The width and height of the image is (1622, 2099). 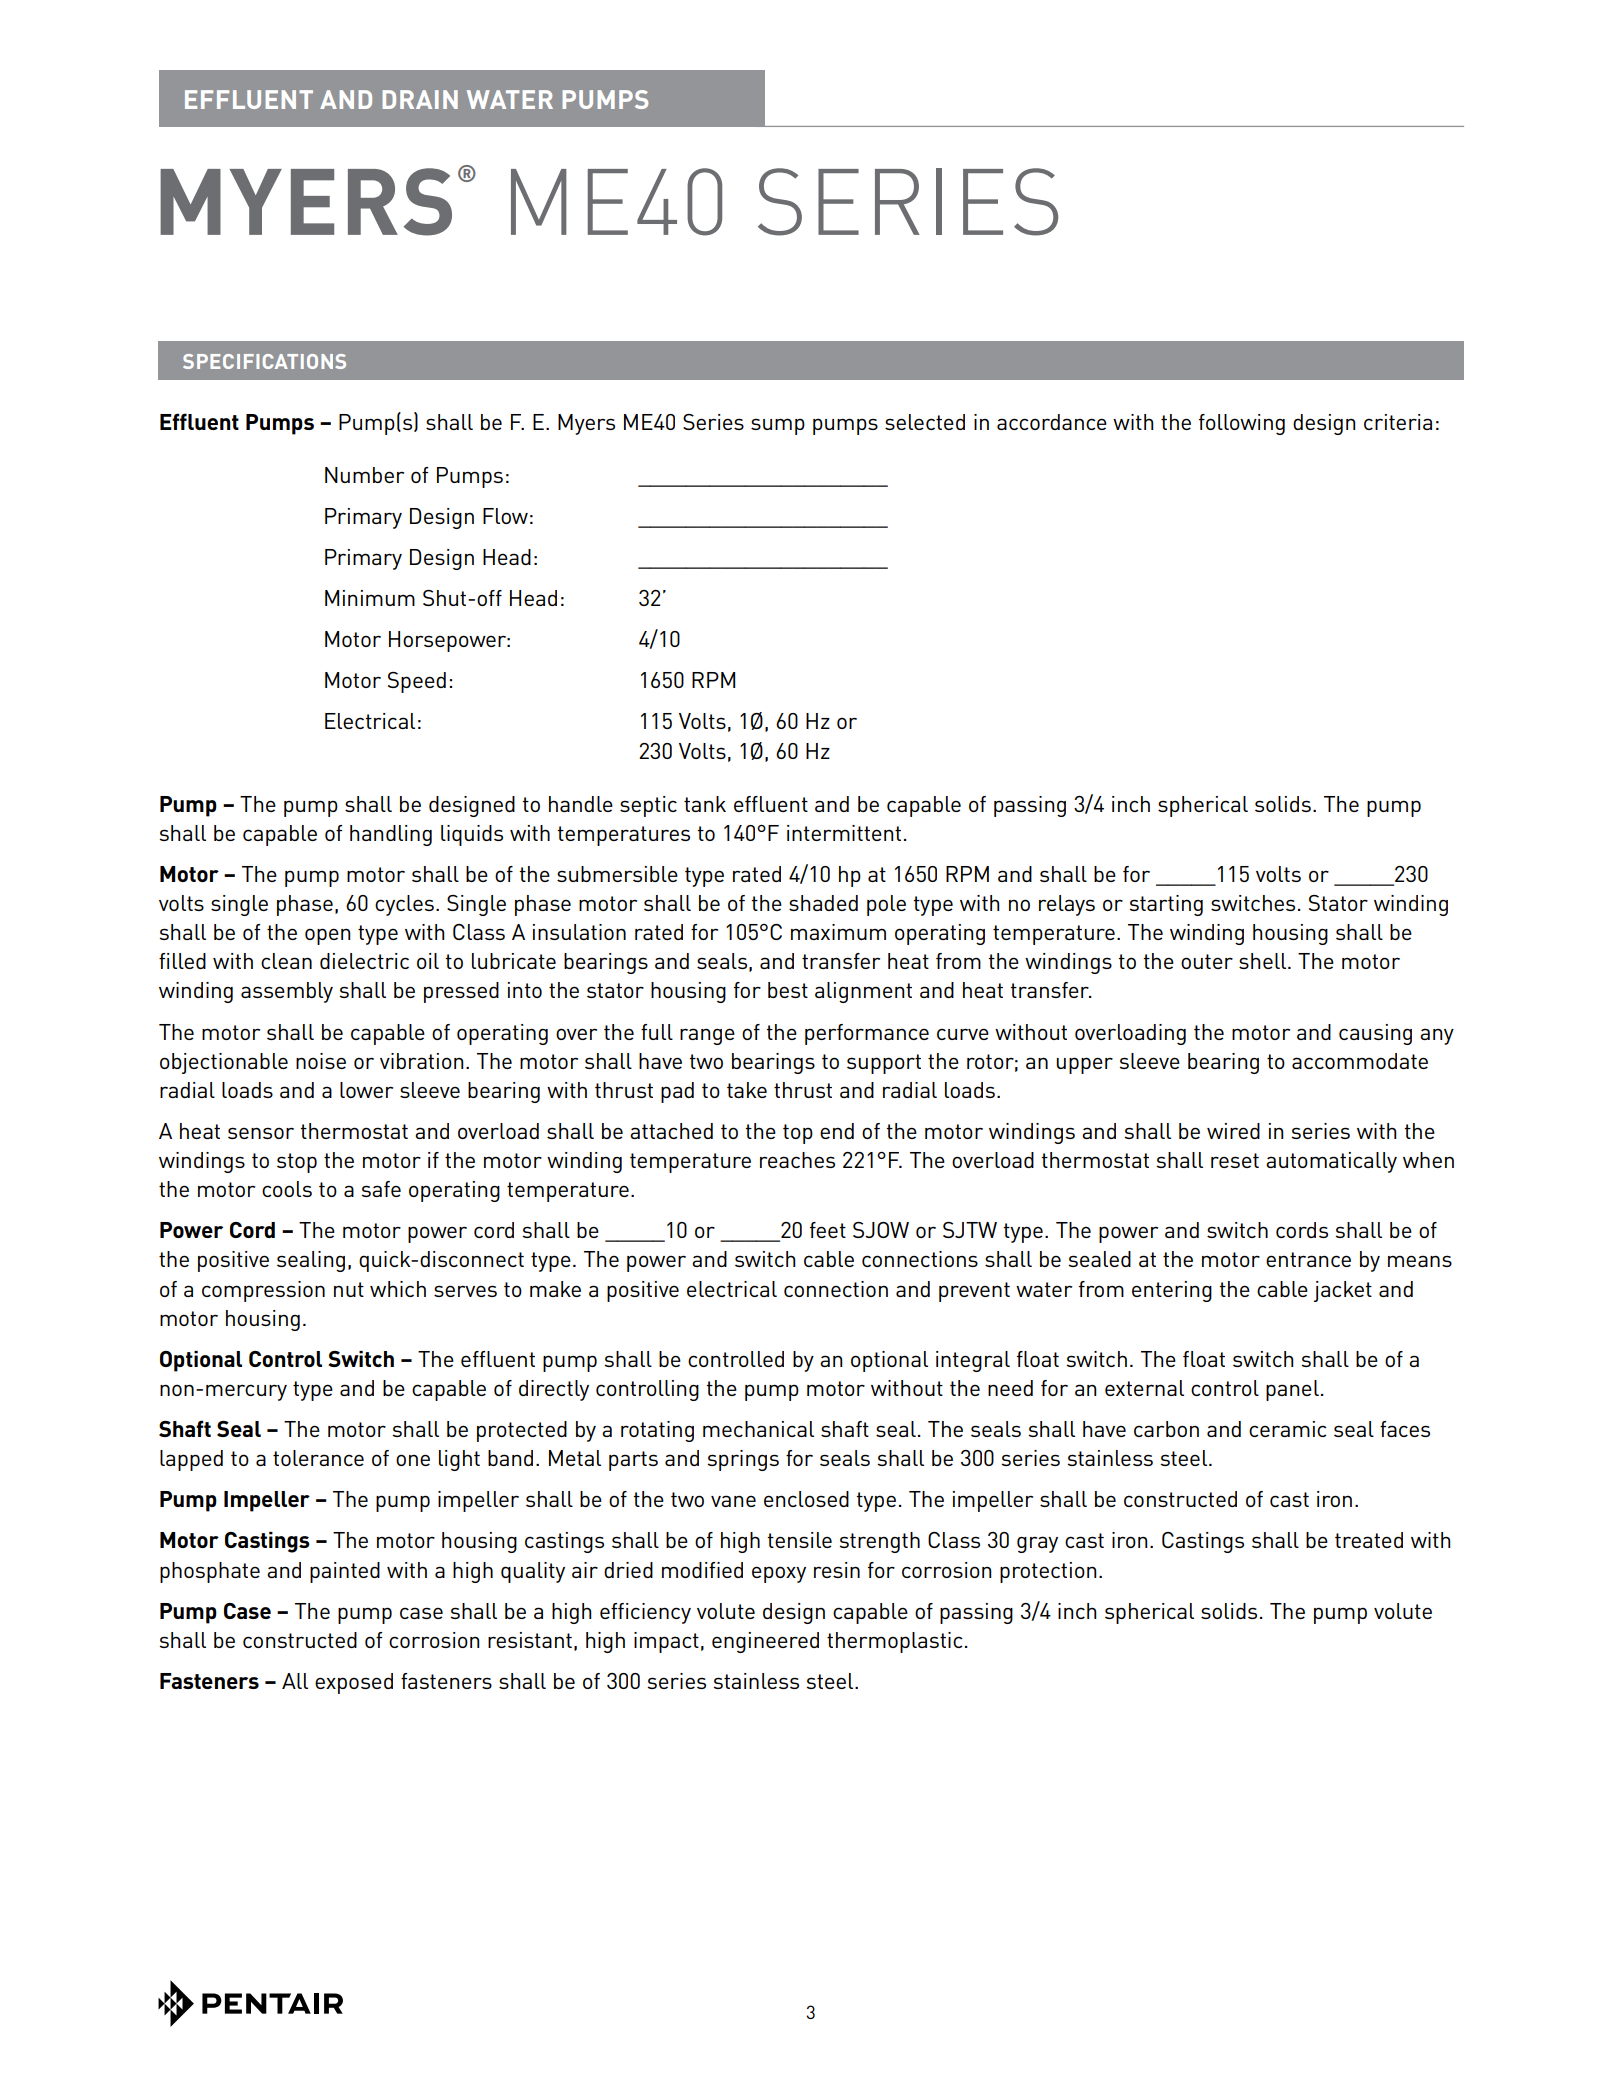 I want to click on Speed, so click(x=417, y=682).
